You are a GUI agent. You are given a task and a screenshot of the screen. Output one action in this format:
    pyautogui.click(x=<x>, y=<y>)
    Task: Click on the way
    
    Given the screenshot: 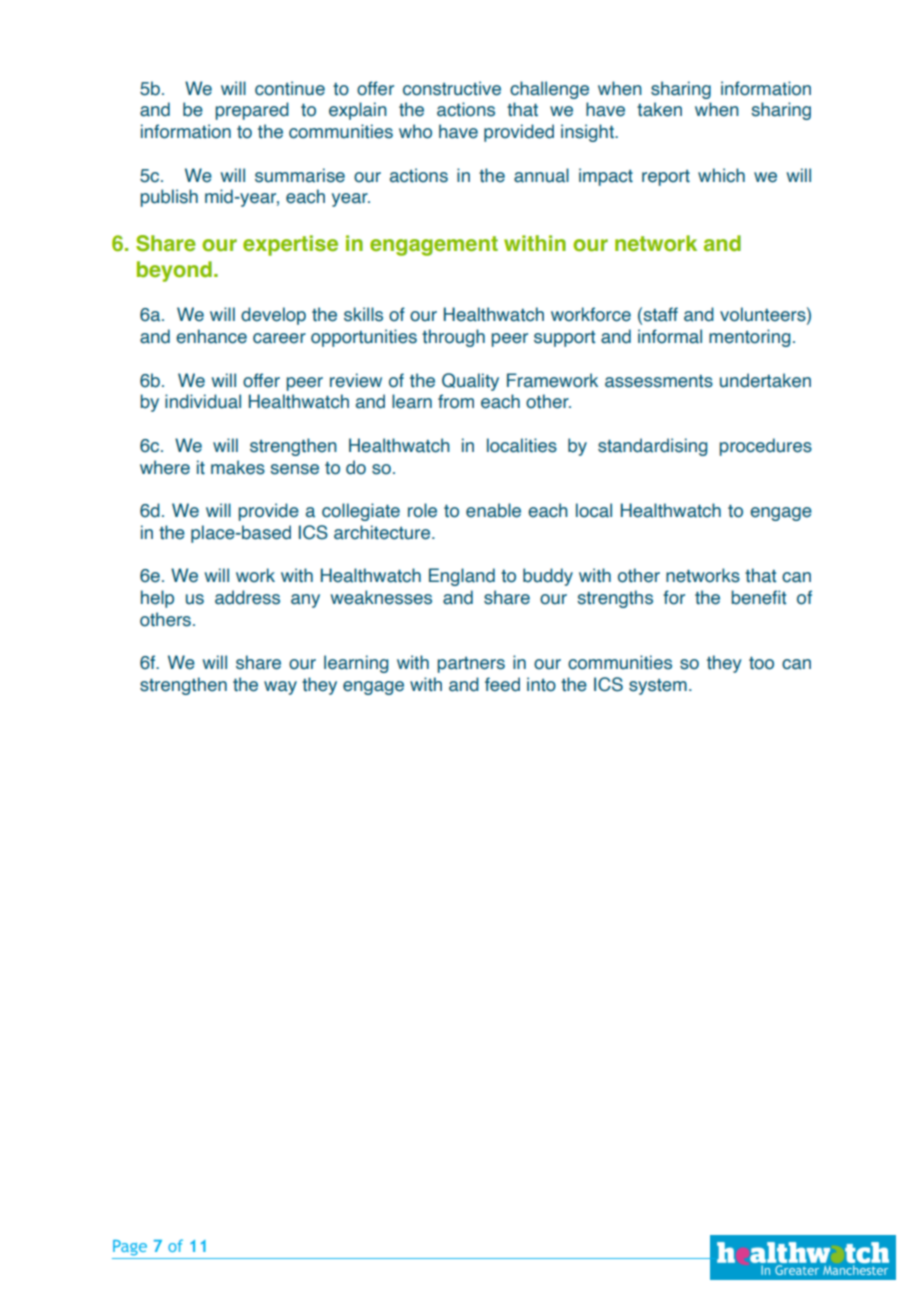 What is the action you would take?
    pyautogui.click(x=280, y=688)
